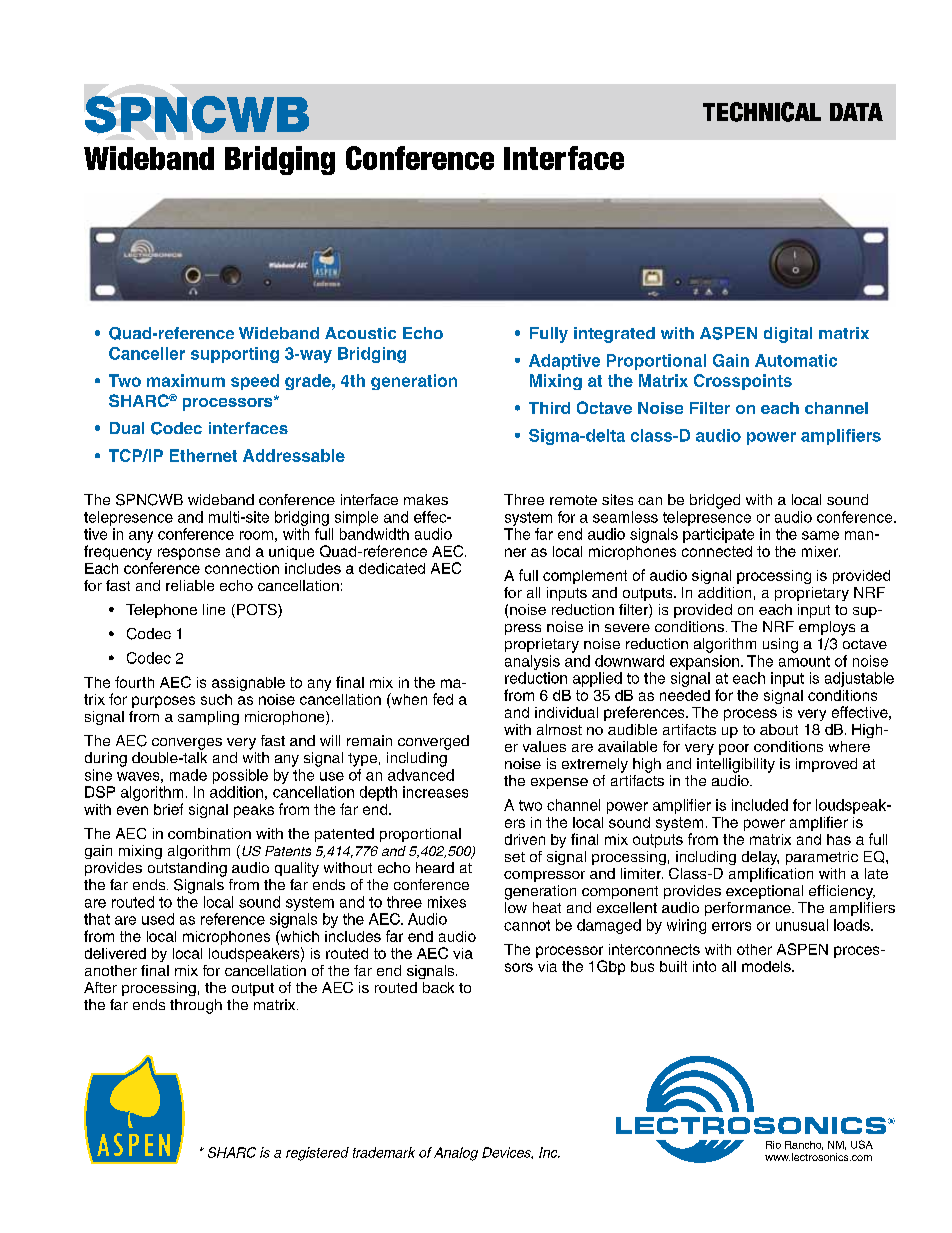 The width and height of the screenshot is (952, 1233). What do you see at coordinates (532, 662) in the screenshot?
I see `analysis` at bounding box center [532, 662].
